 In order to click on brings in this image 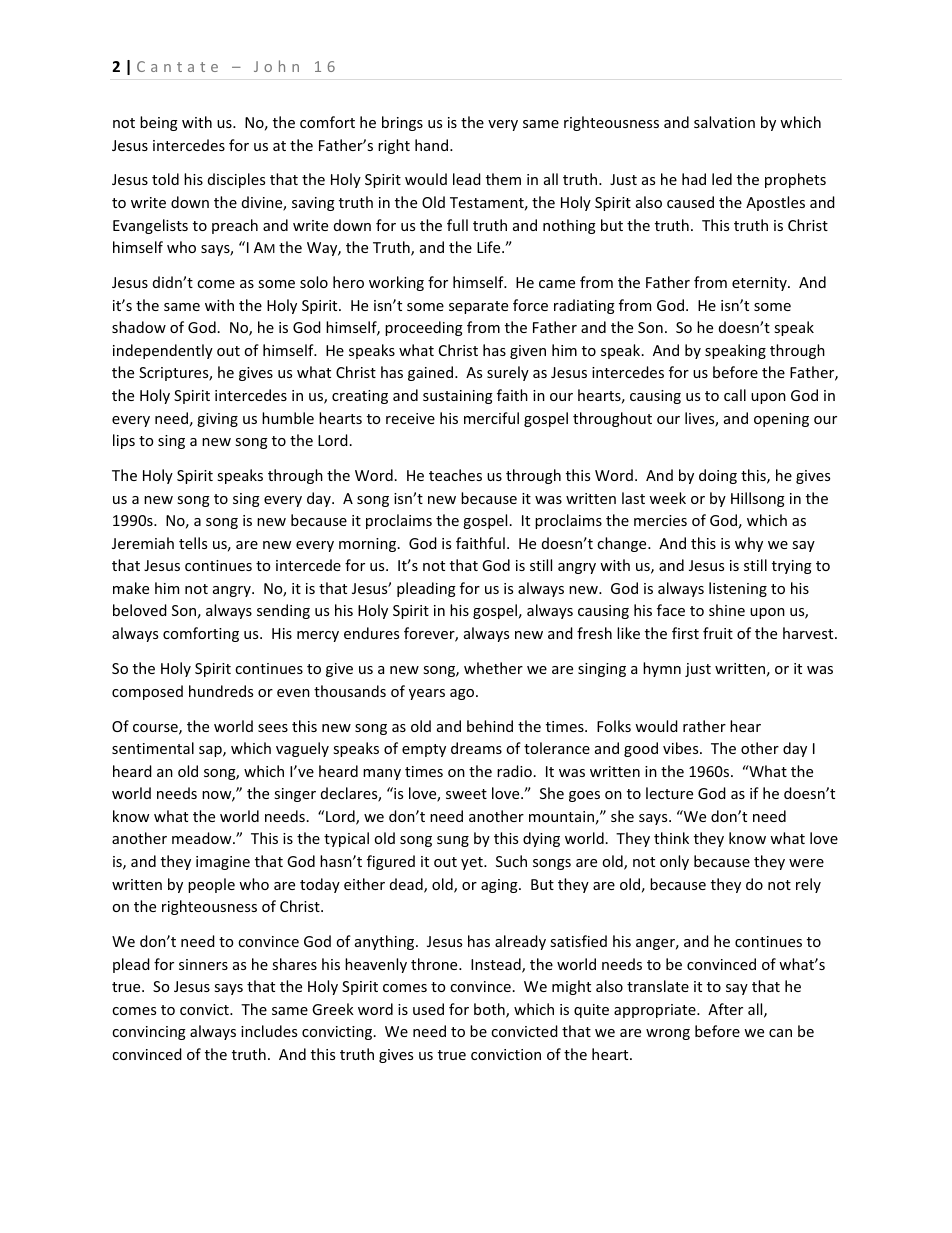, I will do `click(402, 123)`.
